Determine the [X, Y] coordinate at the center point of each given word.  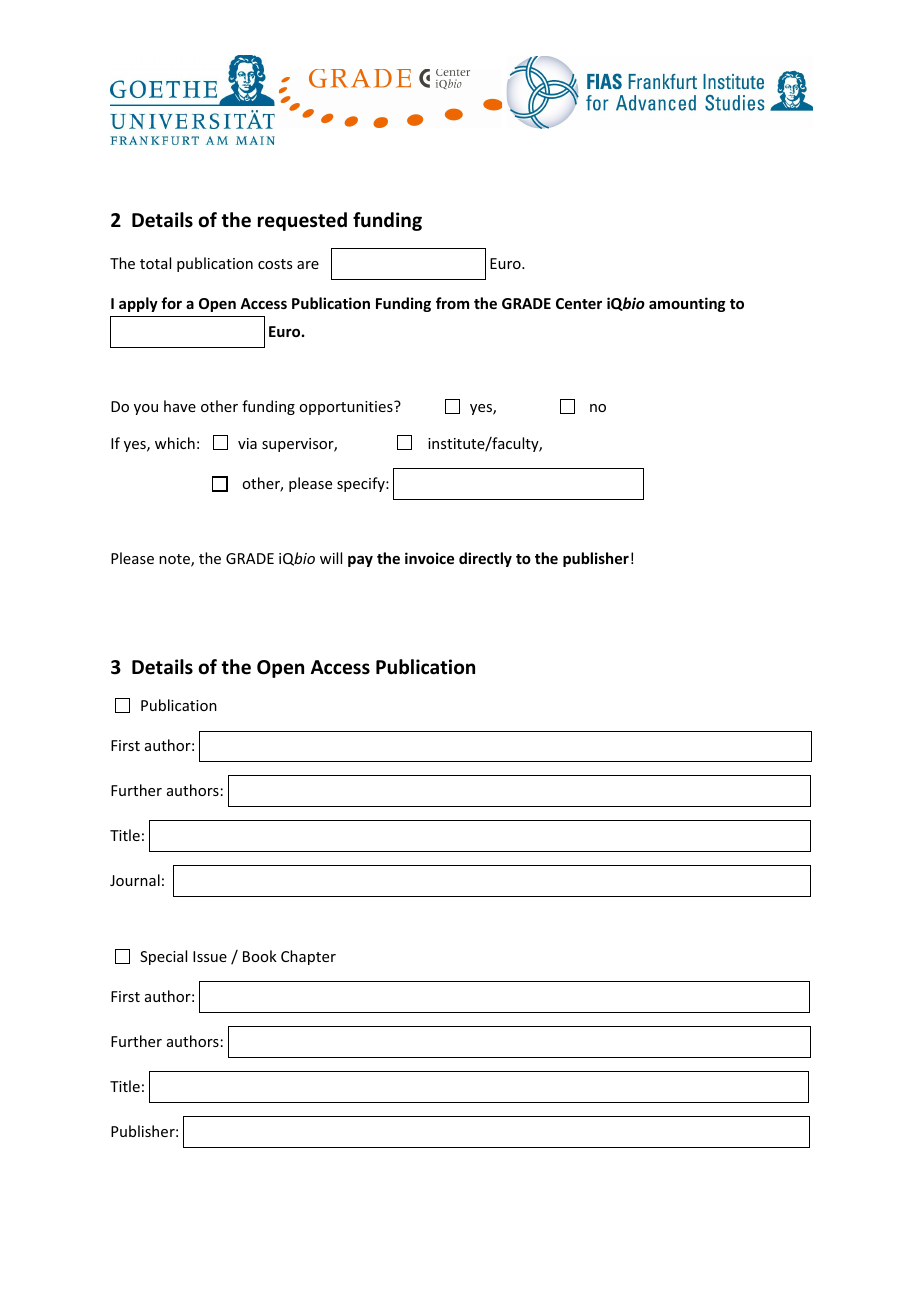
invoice [429, 558]
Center [579, 303]
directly [485, 559]
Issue [210, 956]
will [331, 558]
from [452, 303]
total [155, 263]
